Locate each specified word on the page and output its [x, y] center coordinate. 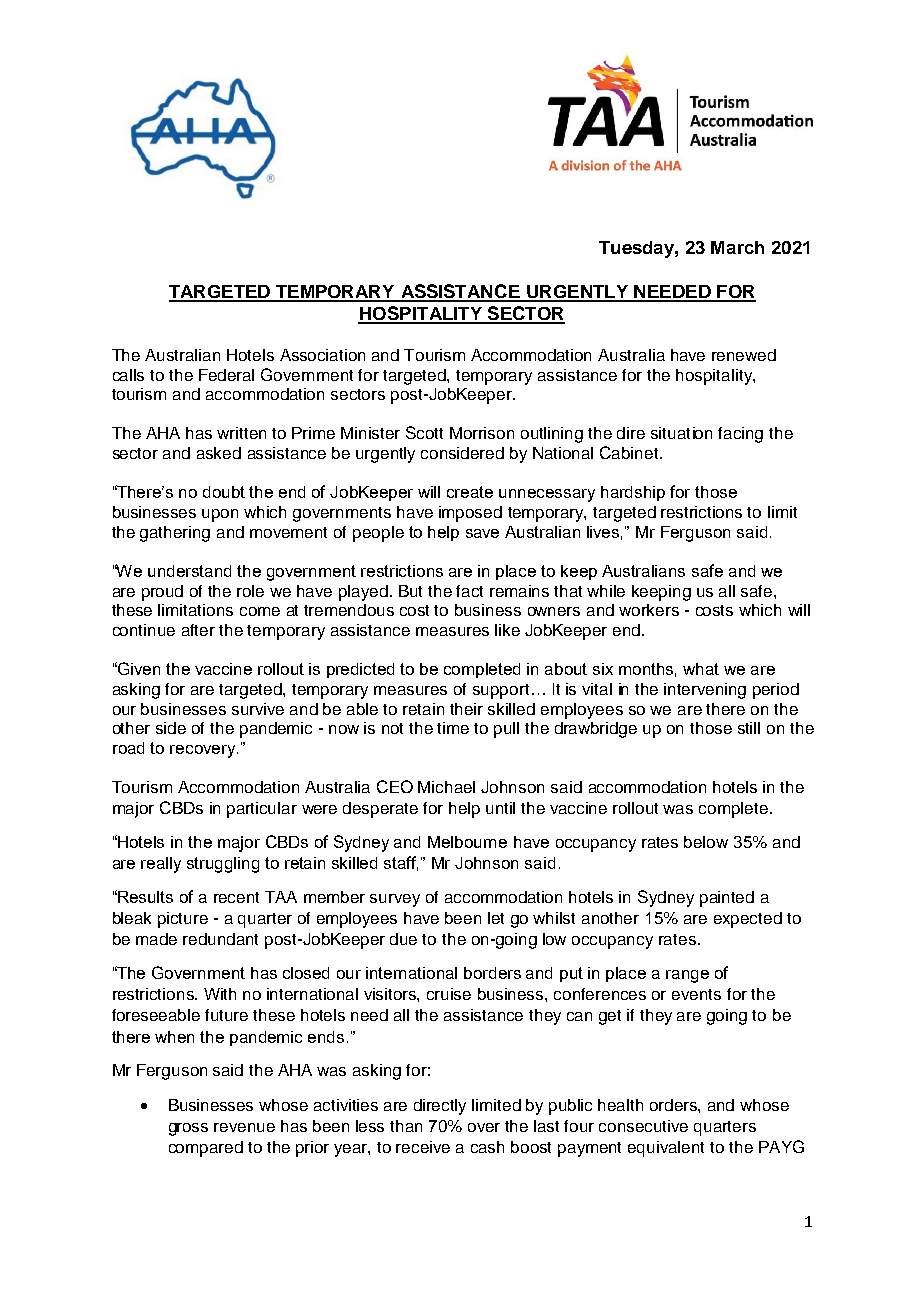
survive [258, 709]
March [737, 247]
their [466, 709]
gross [188, 1129]
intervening [705, 691]
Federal [226, 375]
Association [322, 355]
